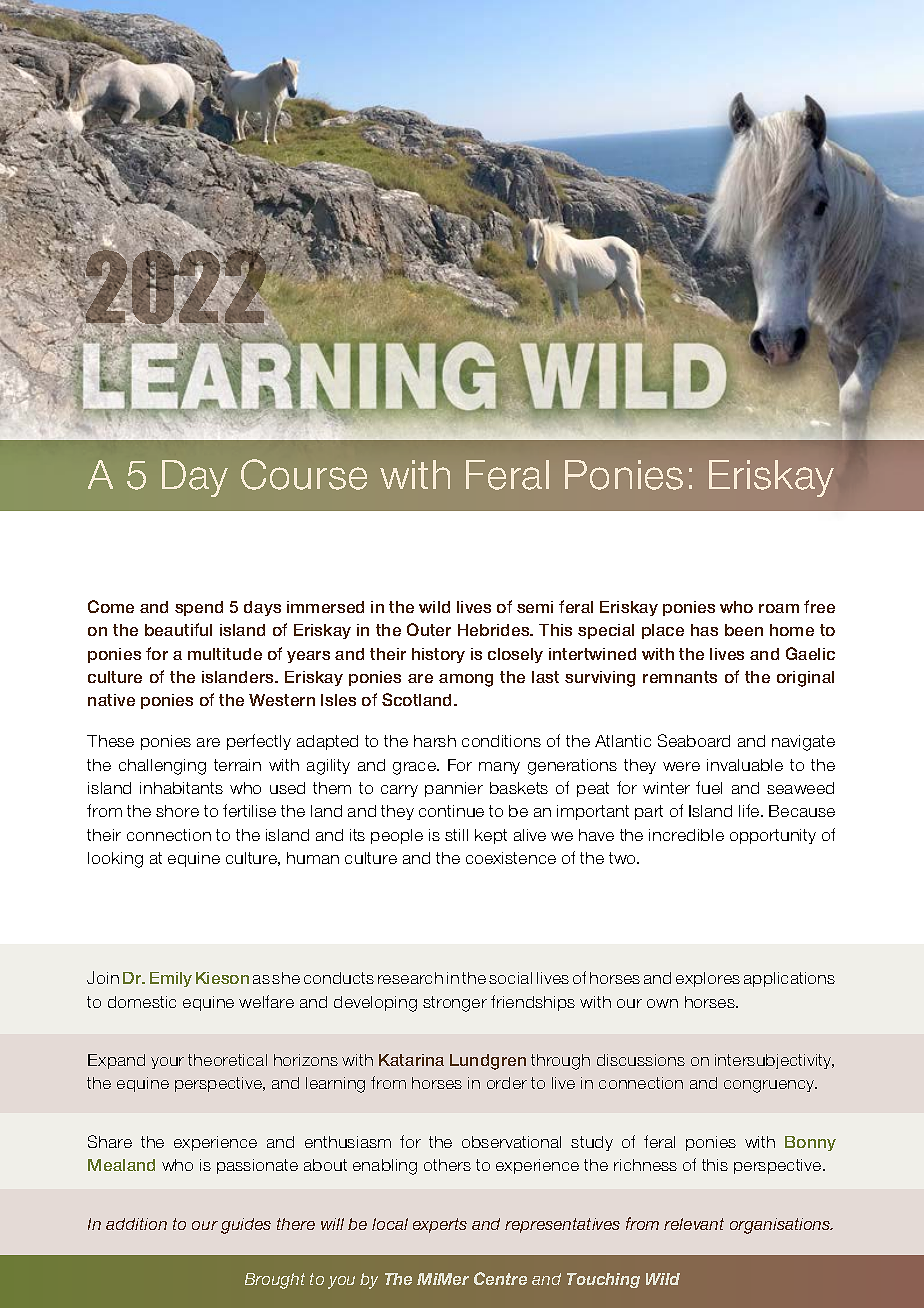 Image resolution: width=924 pixels, height=1308 pixels. Describe the element at coordinates (694, 1224) in the document. I see `relevant` at that location.
